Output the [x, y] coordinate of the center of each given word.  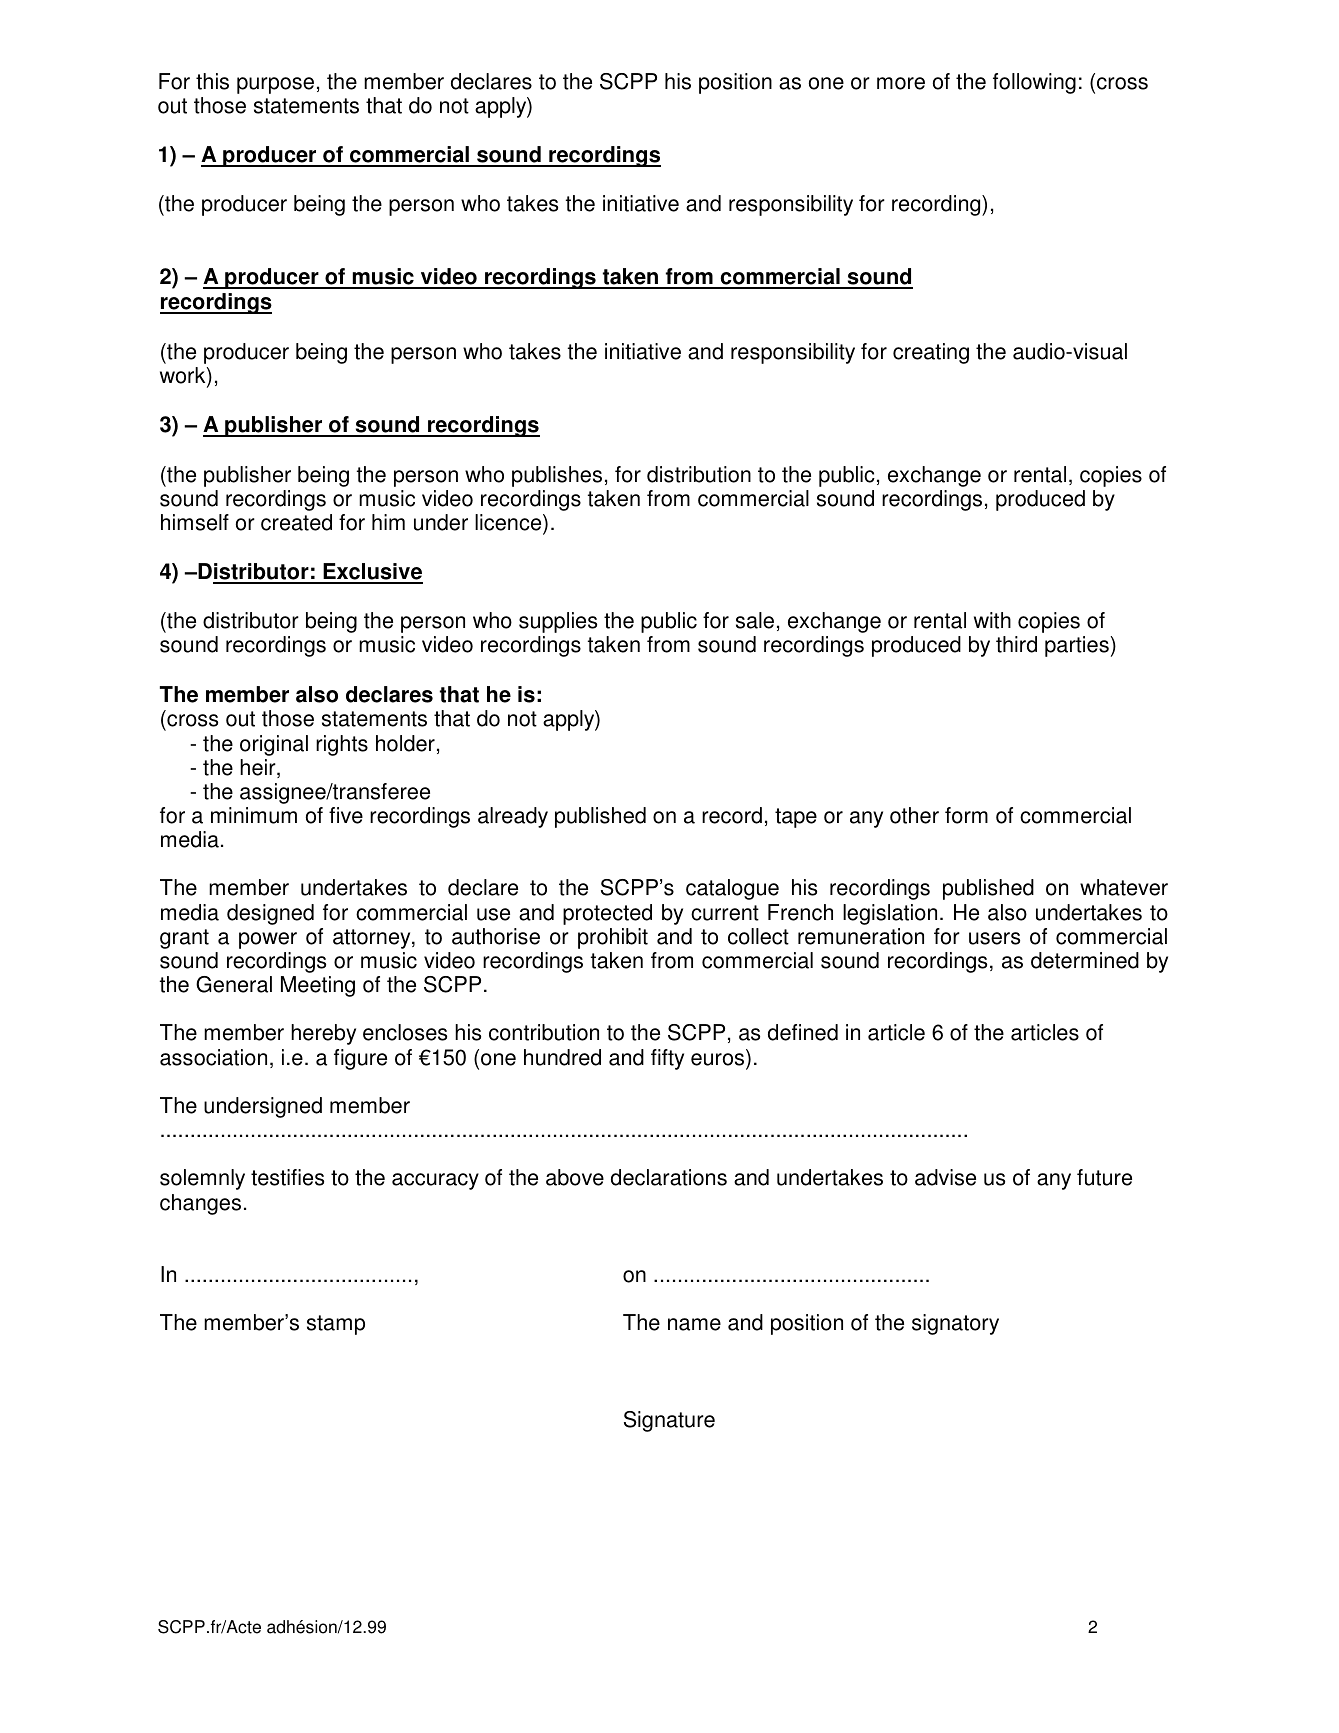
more [901, 83]
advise [945, 1177]
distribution [699, 474]
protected [607, 914]
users [994, 938]
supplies [558, 622]
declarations [669, 1177]
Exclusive [372, 573]
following [1034, 83]
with [992, 620]
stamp [336, 1325]
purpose [275, 85]
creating [931, 353]
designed [270, 914]
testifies [287, 1177]
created [296, 522]
